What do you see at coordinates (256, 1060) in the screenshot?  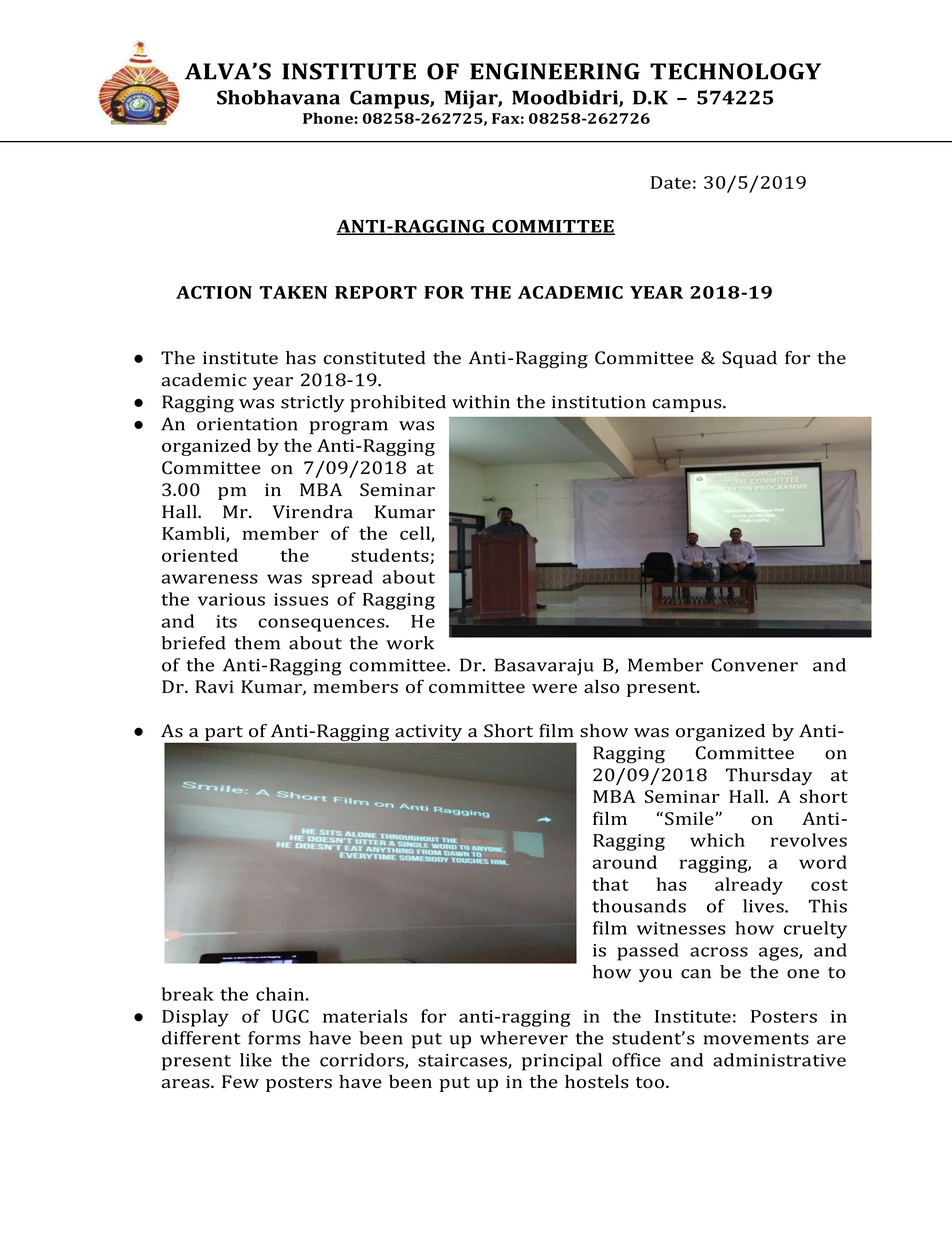 I see `like` at bounding box center [256, 1060].
